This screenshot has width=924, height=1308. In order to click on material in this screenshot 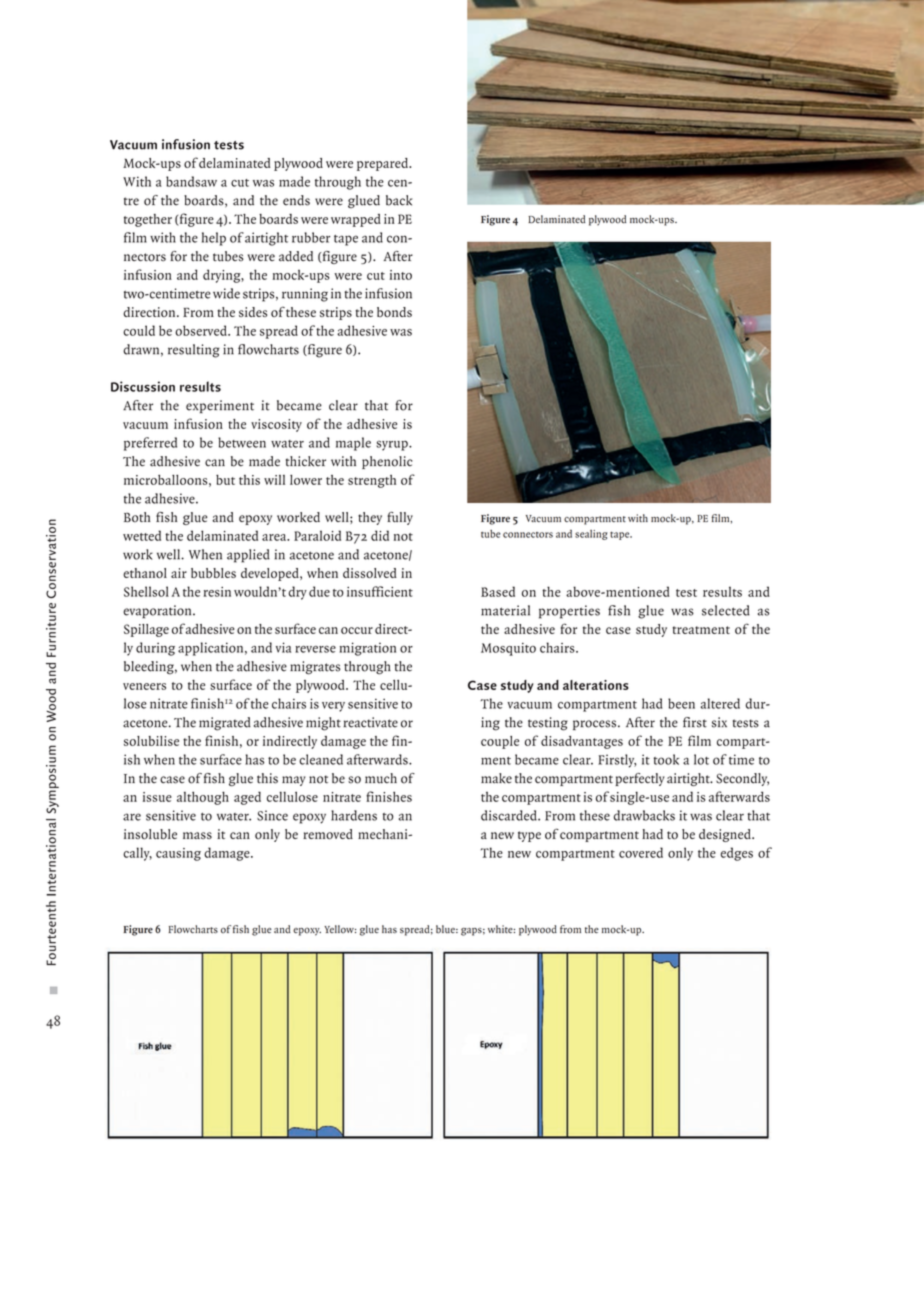, I will do `click(505, 610)`.
